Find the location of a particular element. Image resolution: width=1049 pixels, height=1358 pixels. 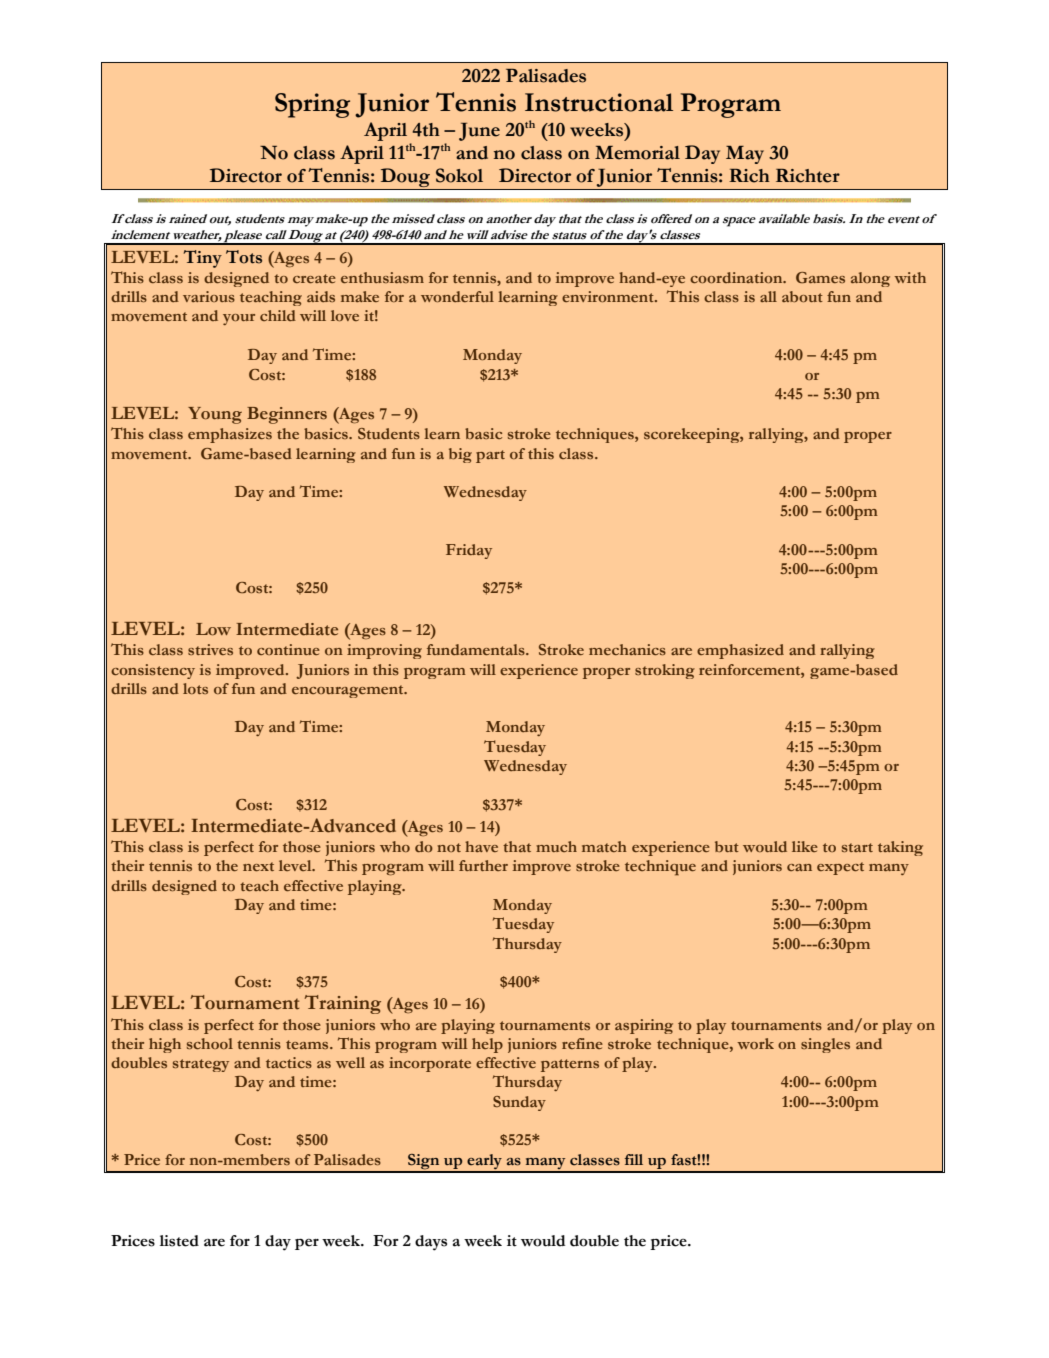

about is located at coordinates (802, 296).
